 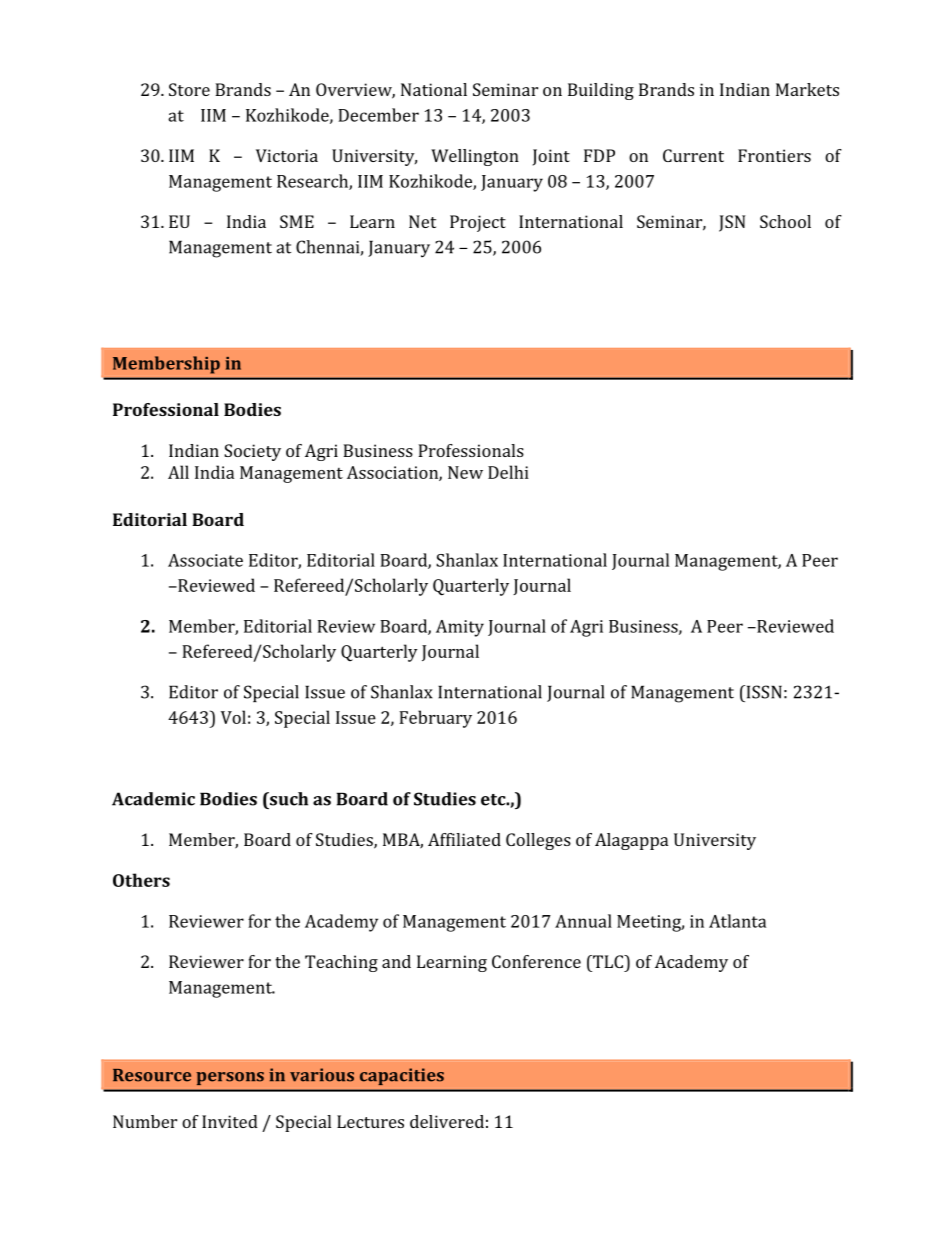 What do you see at coordinates (141, 880) in the page?
I see `Others` at bounding box center [141, 880].
